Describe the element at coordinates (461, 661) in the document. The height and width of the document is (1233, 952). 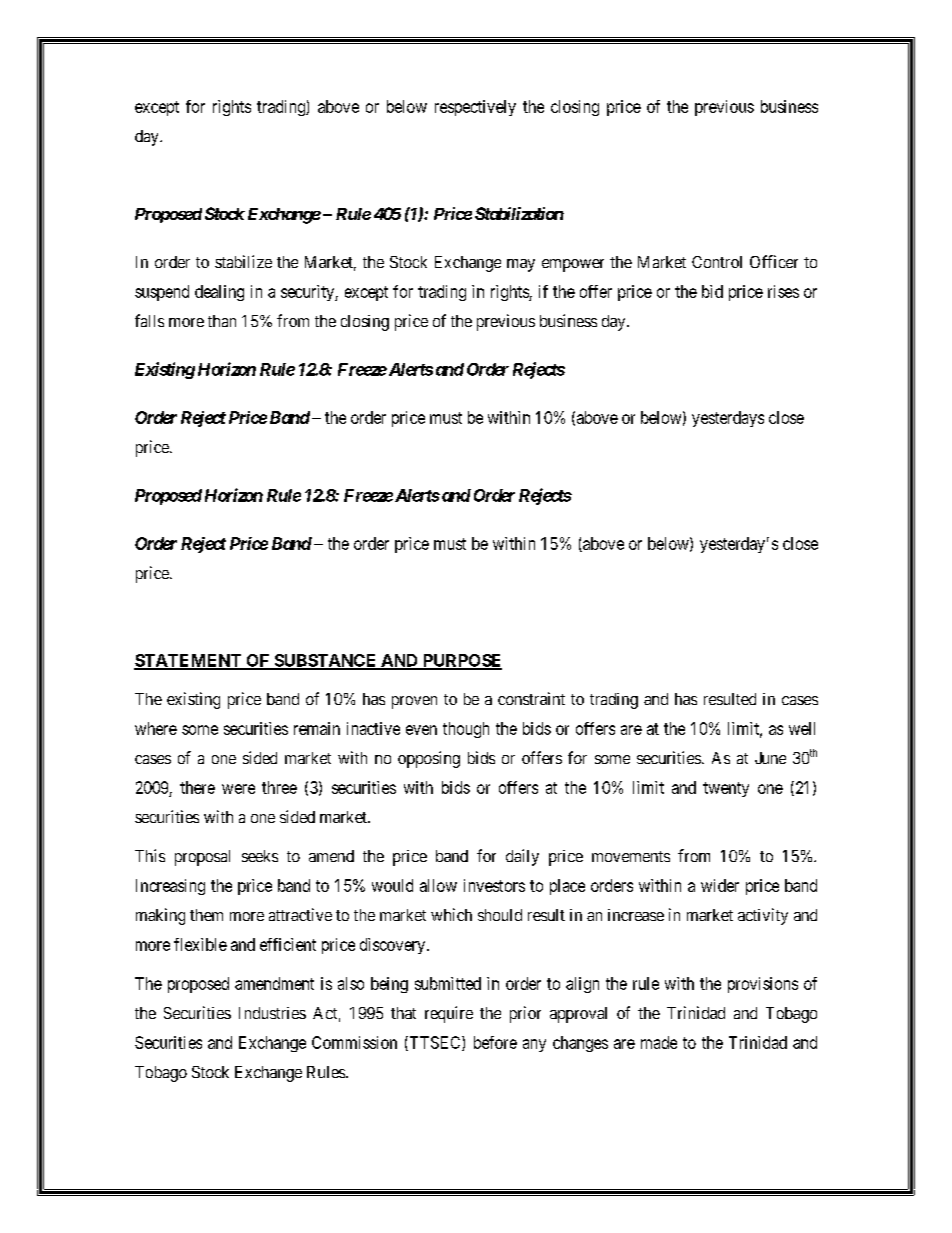
I see `PURPOSE` at that location.
